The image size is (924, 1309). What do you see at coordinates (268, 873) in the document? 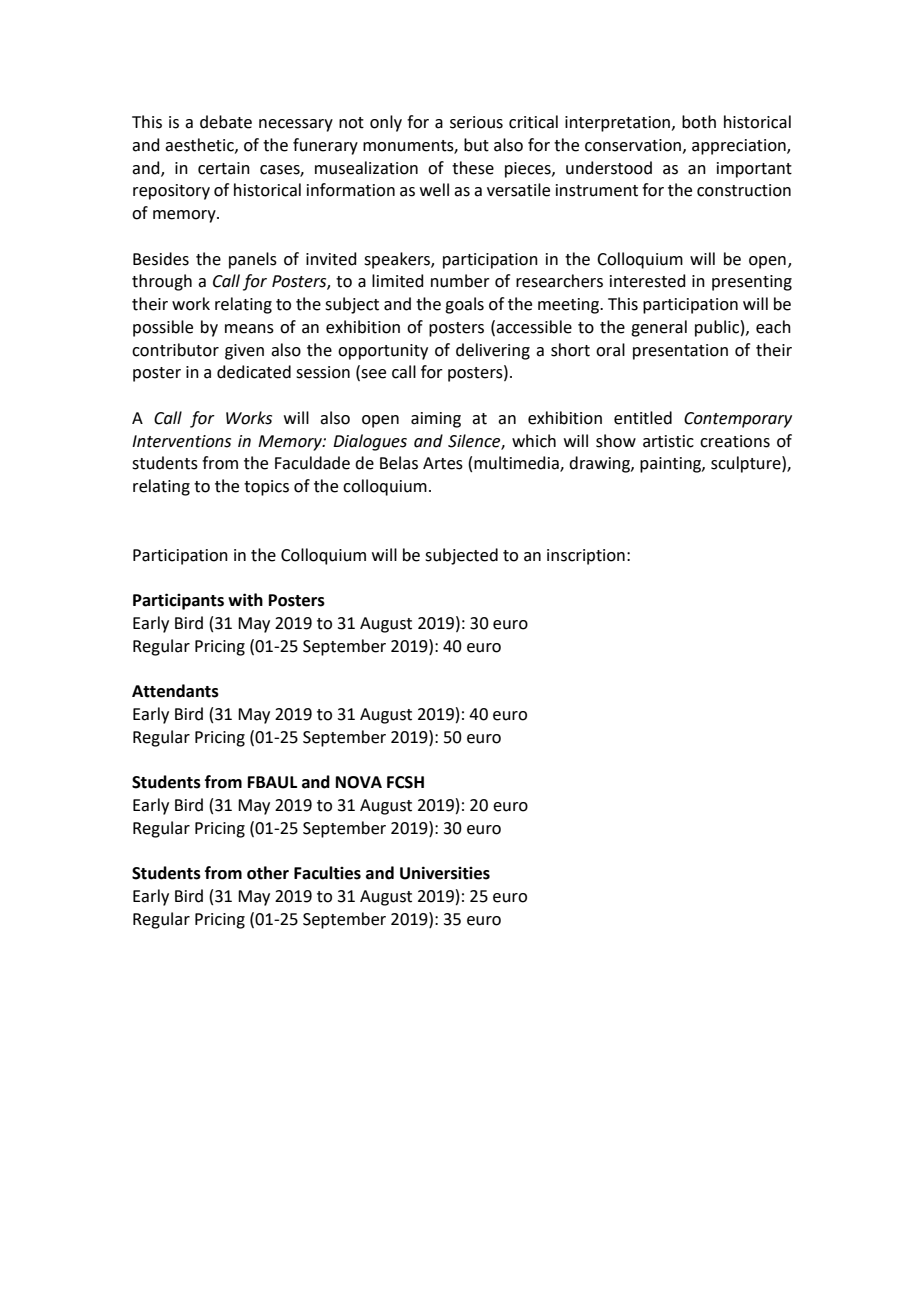
I see `other` at bounding box center [268, 873].
